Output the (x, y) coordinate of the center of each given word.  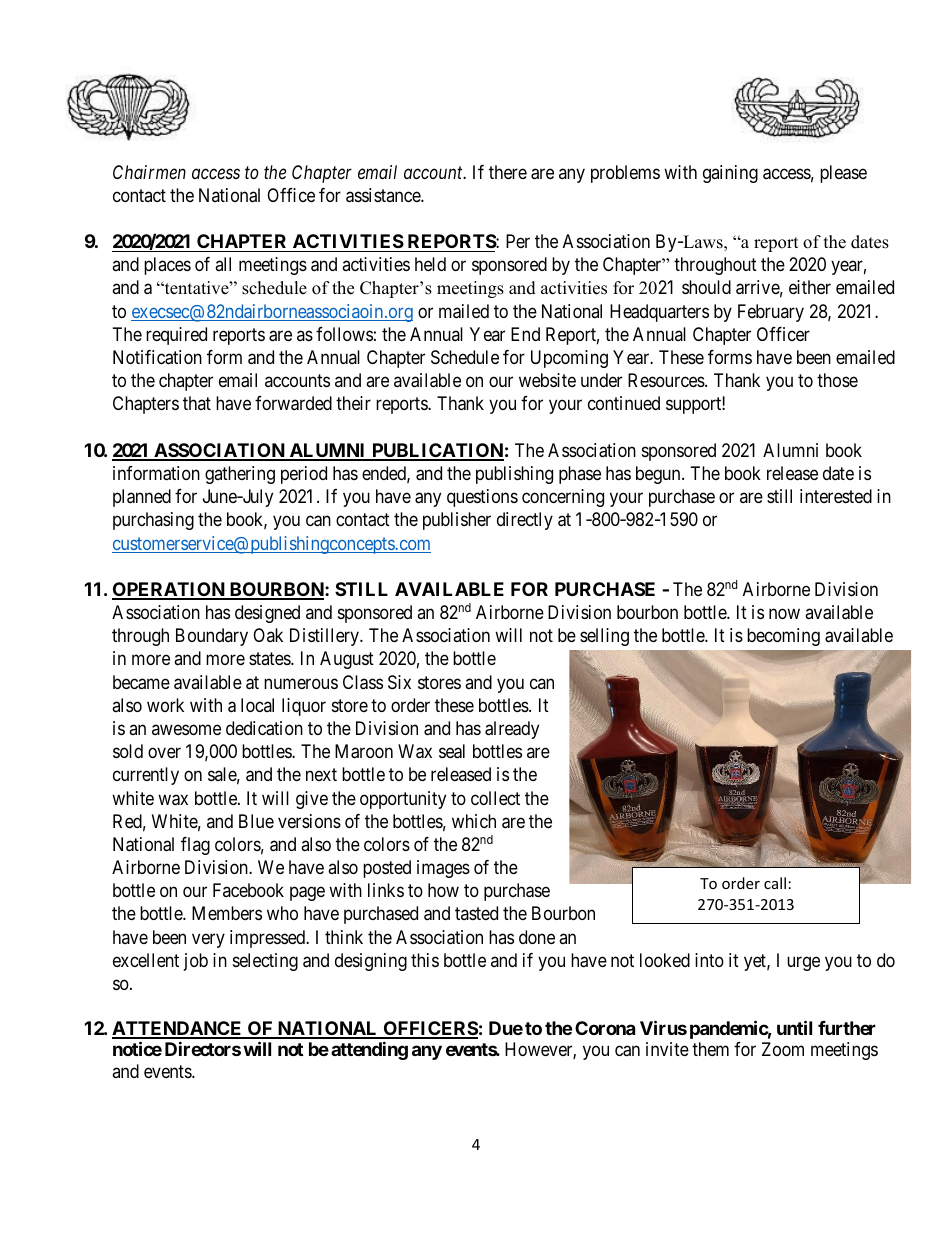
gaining (730, 174)
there (508, 172)
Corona (605, 1028)
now (784, 614)
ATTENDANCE (178, 1029)
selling (604, 637)
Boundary (212, 637)
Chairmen (149, 172)
